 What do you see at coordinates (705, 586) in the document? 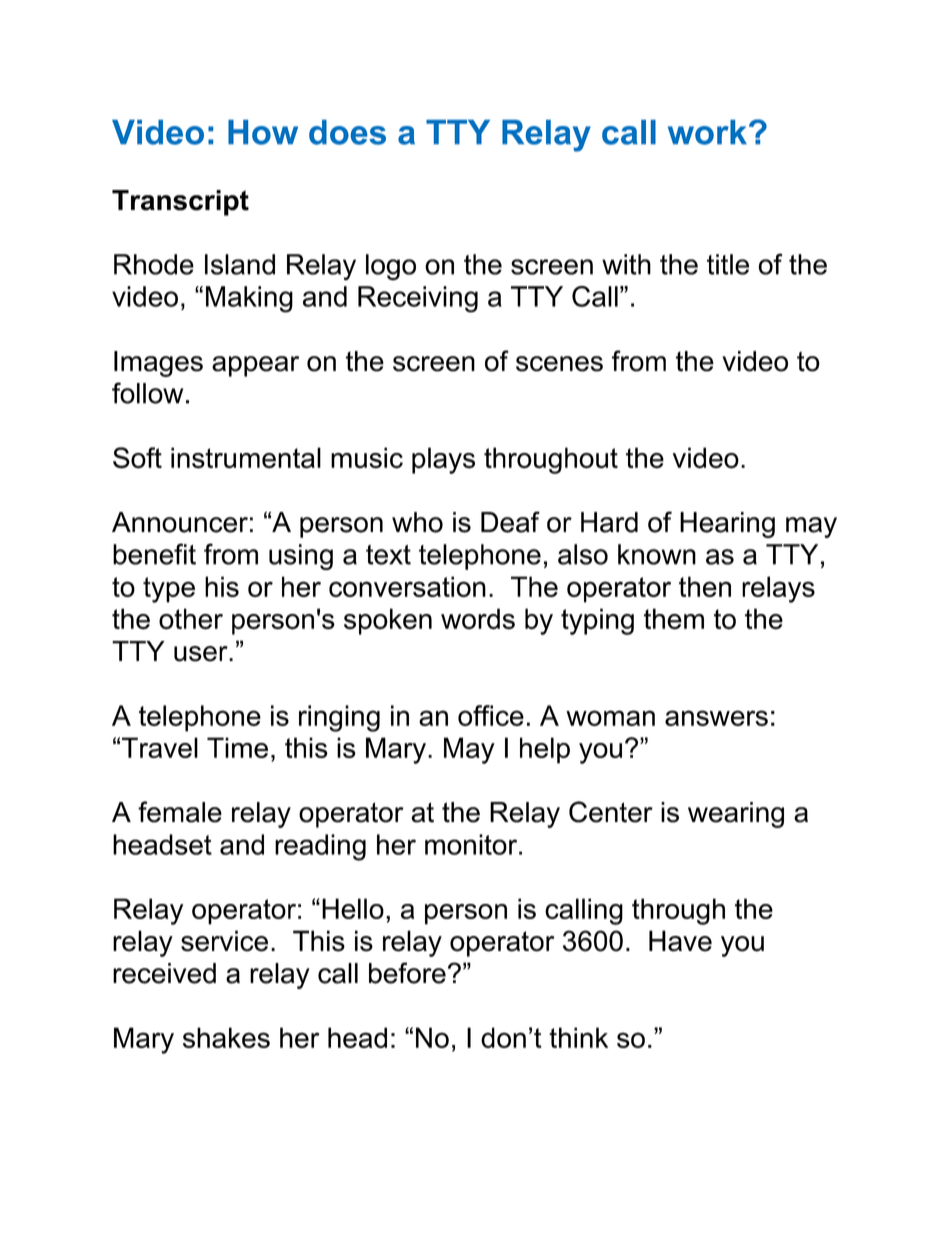
I see `then` at bounding box center [705, 586].
